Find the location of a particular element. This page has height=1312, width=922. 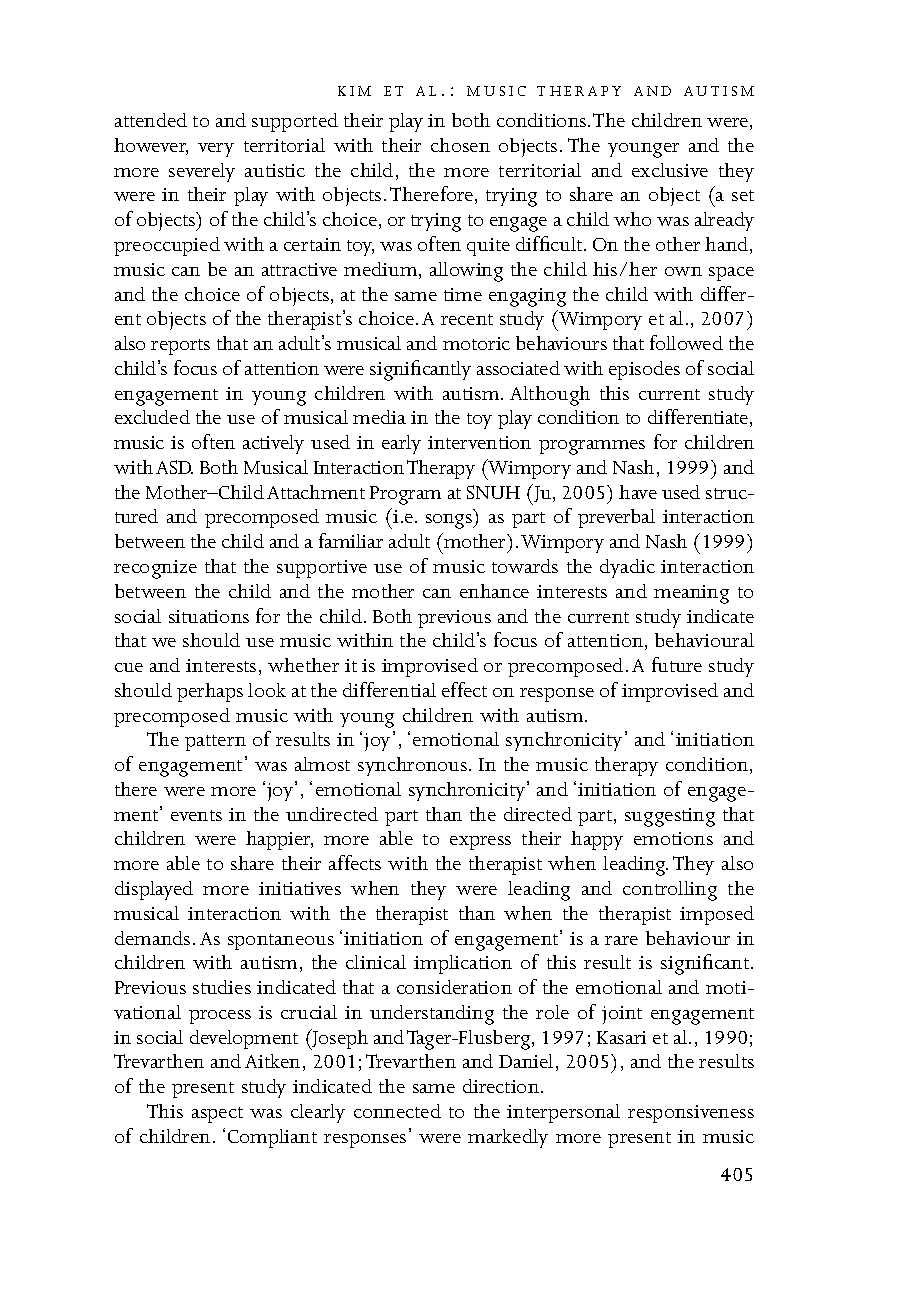

aspect is located at coordinates (217, 1115).
